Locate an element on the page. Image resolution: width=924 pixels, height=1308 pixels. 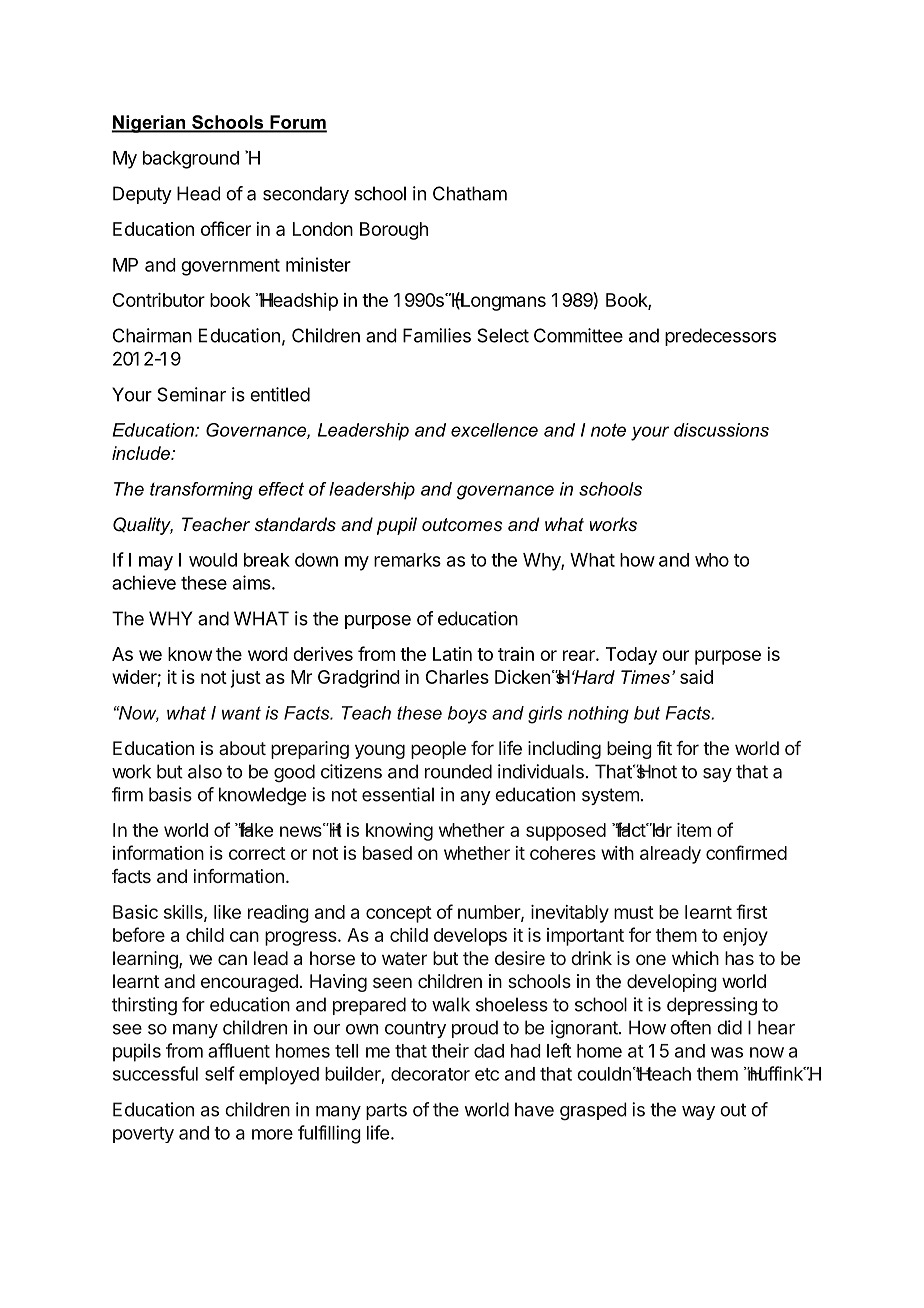
background is located at coordinates (191, 160).
